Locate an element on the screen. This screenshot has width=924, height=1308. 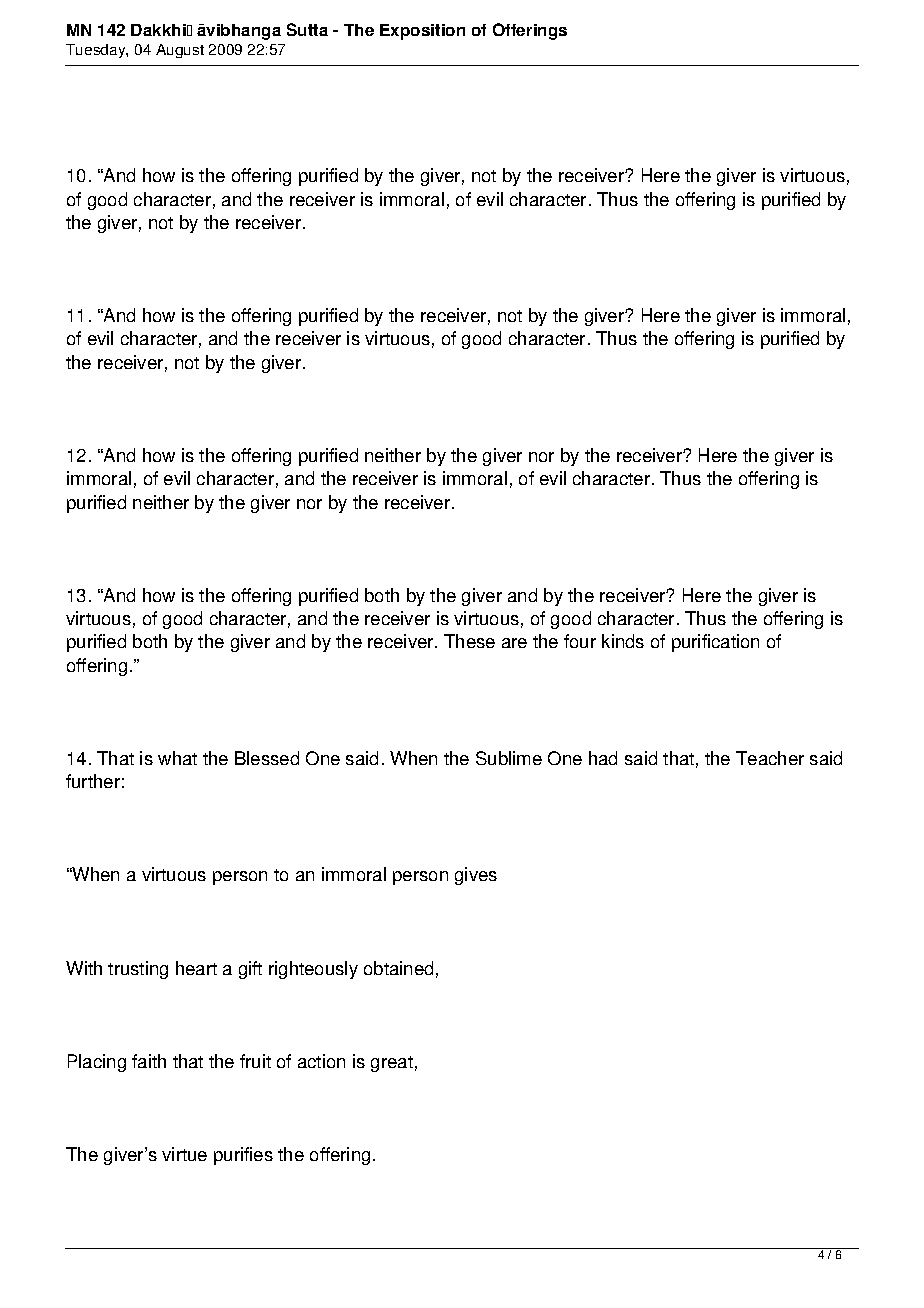
These is located at coordinates (469, 641).
